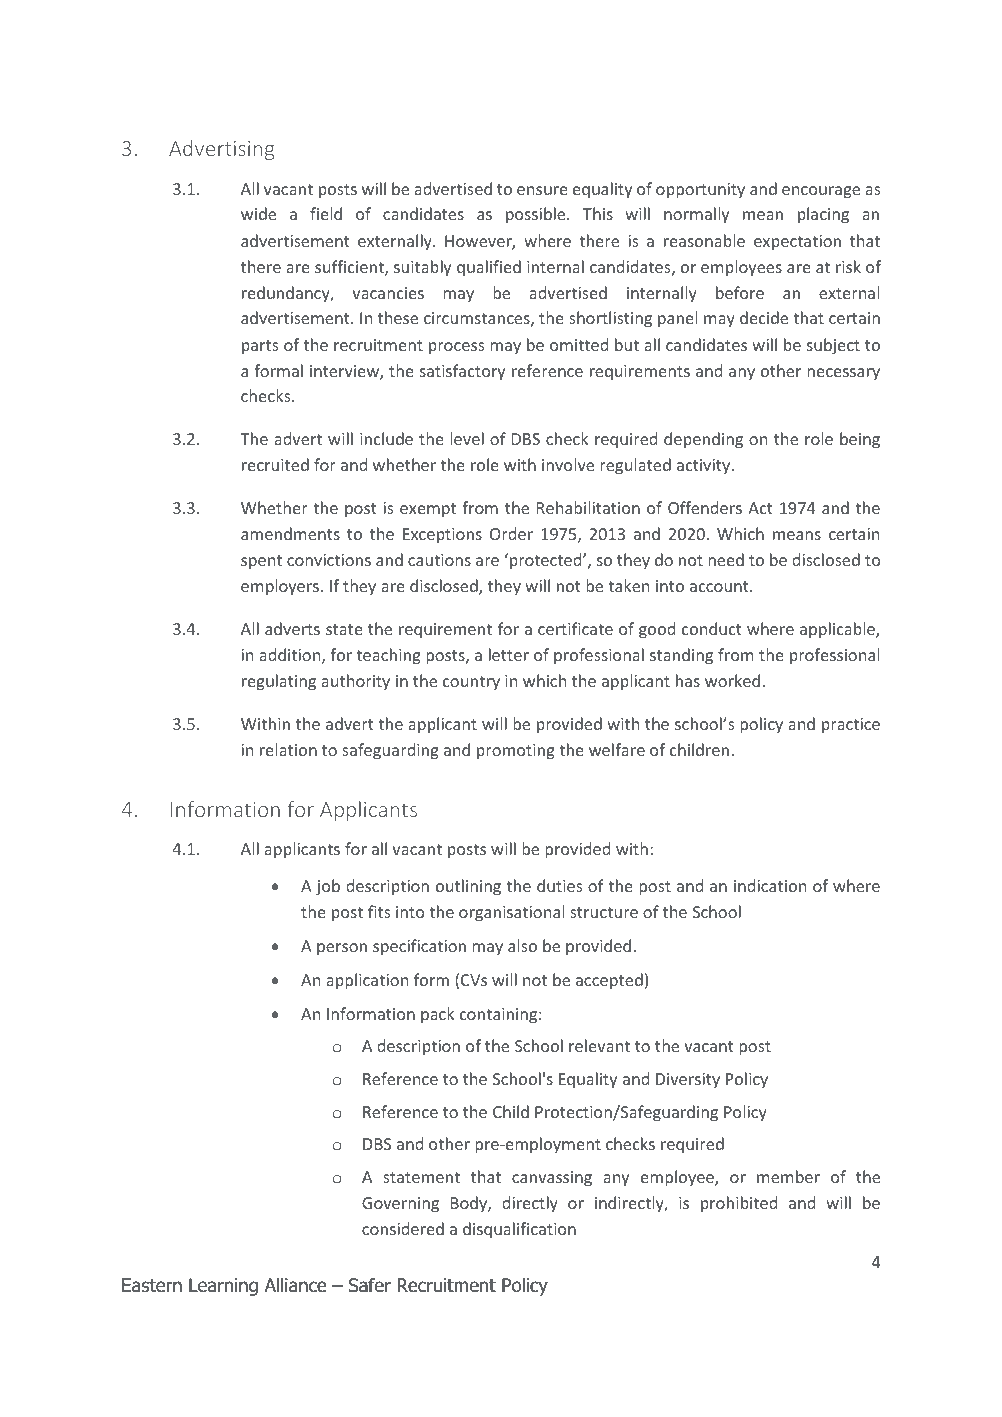  I want to click on expectation, so click(797, 243).
